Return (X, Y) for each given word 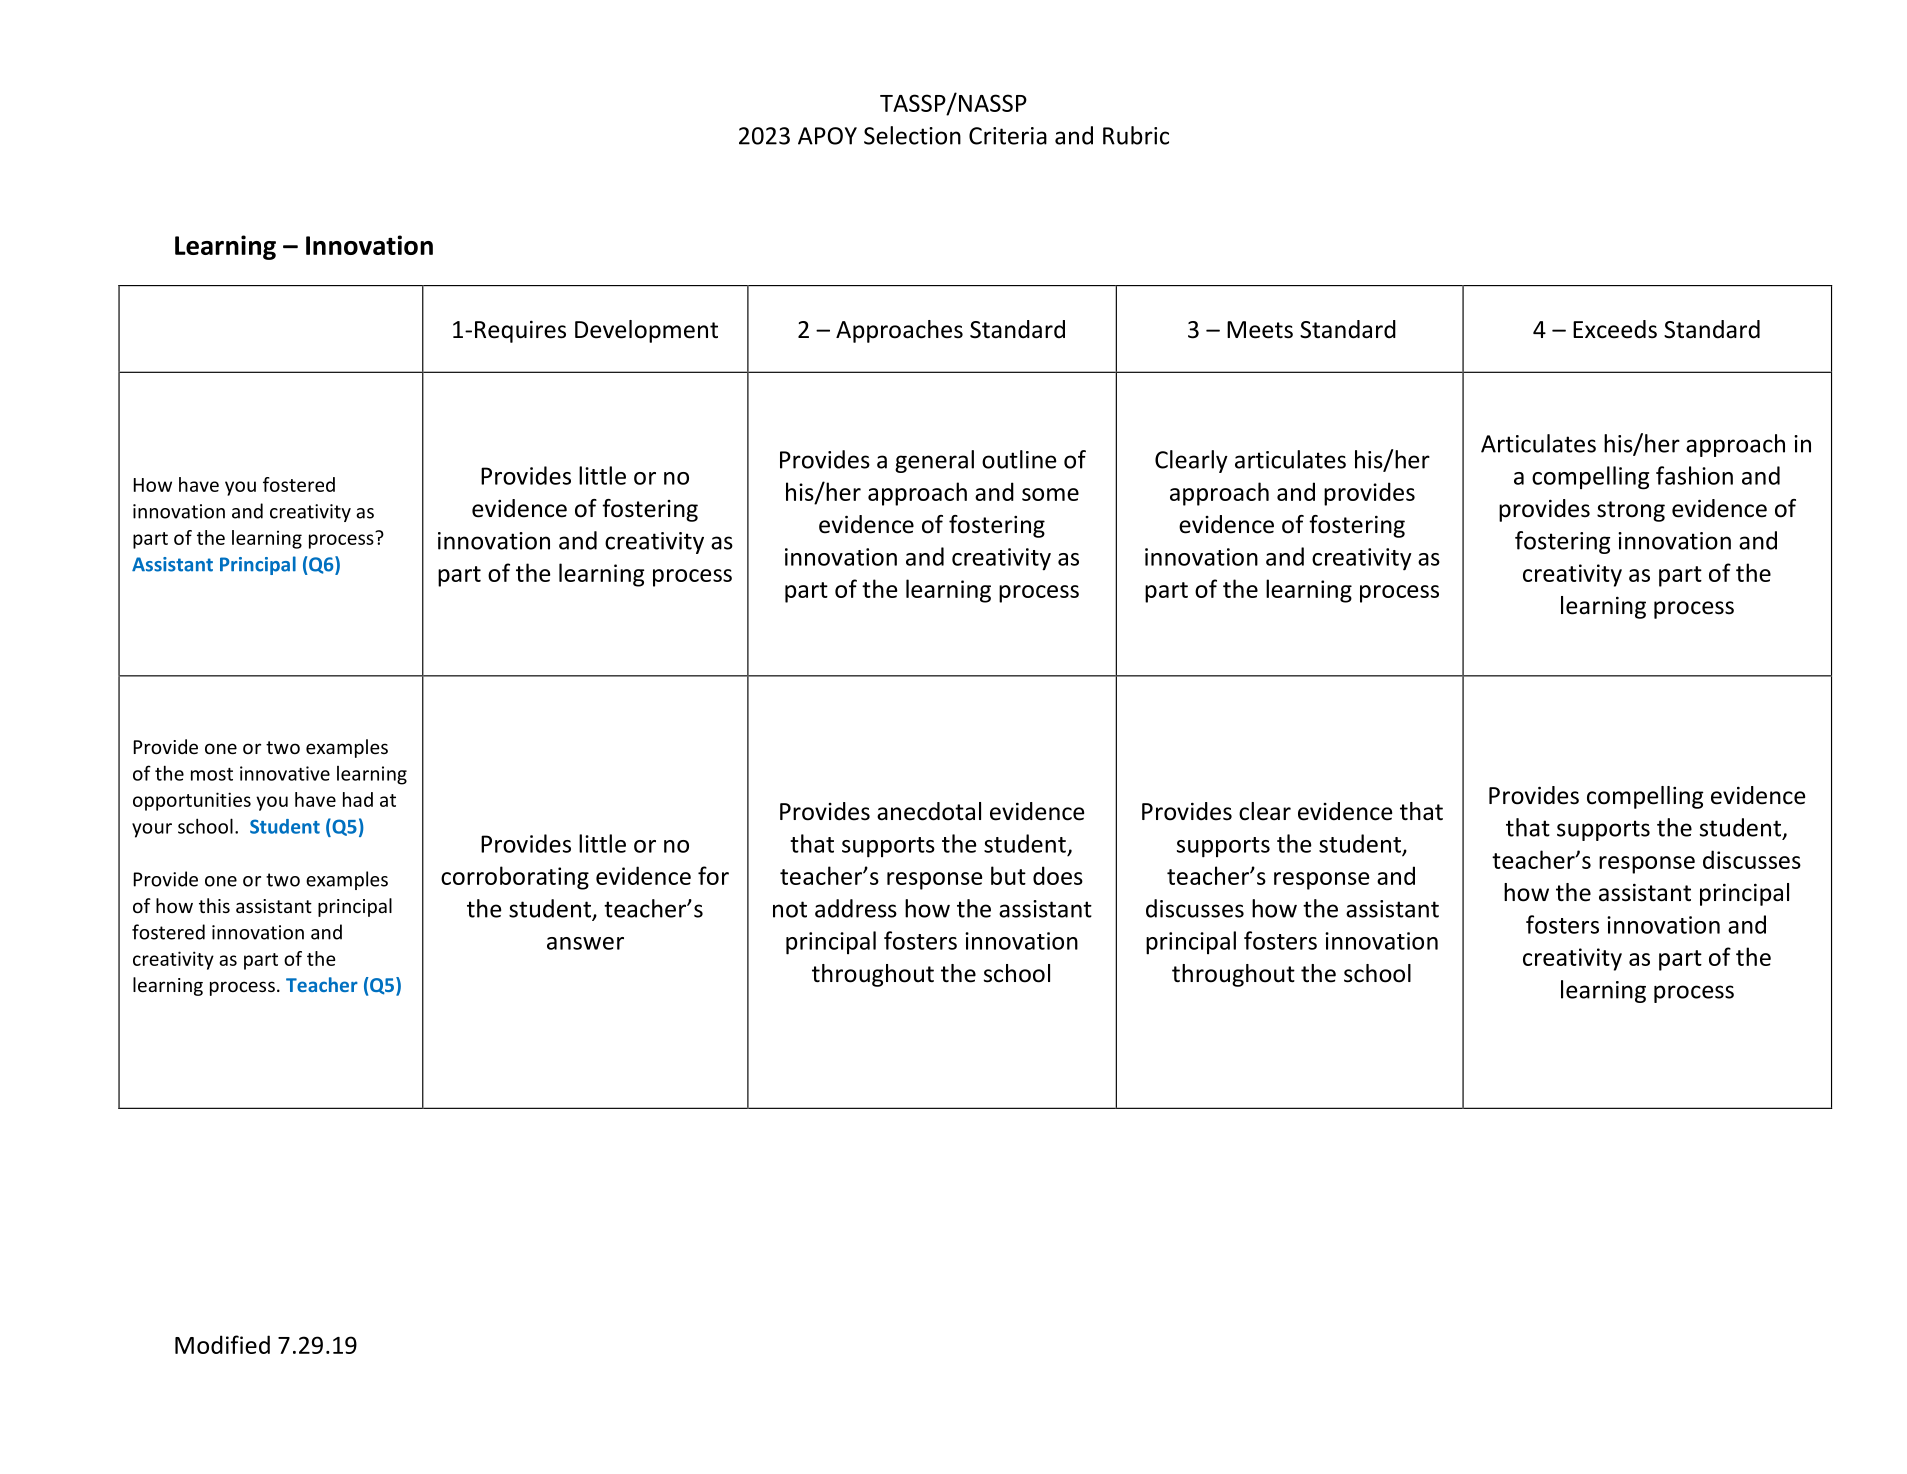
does (1058, 875)
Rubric (1136, 135)
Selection (912, 135)
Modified (222, 1344)
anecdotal (929, 811)
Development (646, 331)
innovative (285, 773)
